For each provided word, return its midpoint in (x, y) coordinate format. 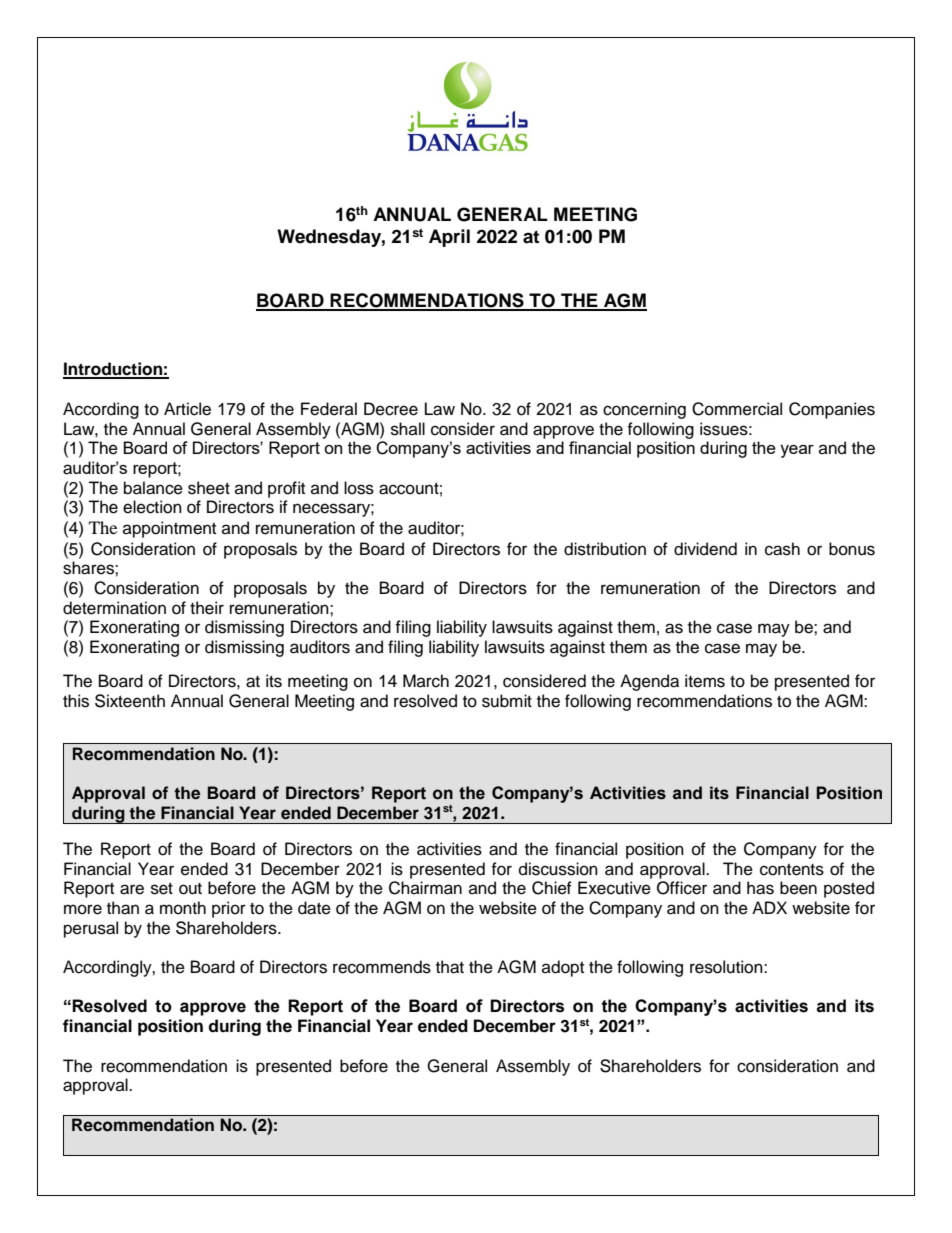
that (450, 967)
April (449, 238)
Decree (391, 409)
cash (782, 549)
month (183, 908)
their (207, 608)
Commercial (737, 409)
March (426, 681)
